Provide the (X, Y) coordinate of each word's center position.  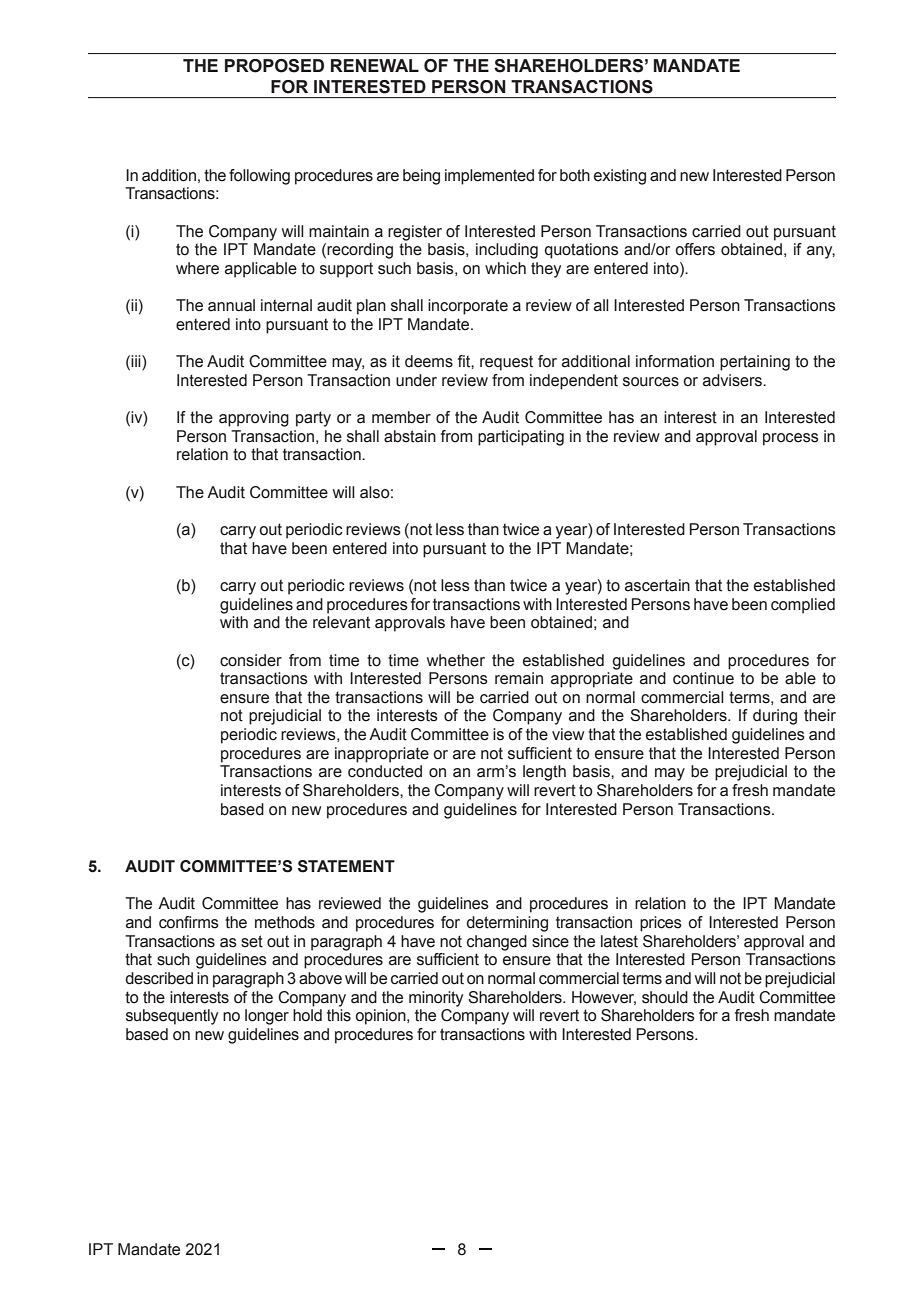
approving (254, 419)
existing (620, 177)
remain (519, 678)
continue (703, 678)
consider (251, 660)
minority (436, 999)
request (506, 363)
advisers (733, 380)
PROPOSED (274, 66)
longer (267, 1017)
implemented (489, 177)
